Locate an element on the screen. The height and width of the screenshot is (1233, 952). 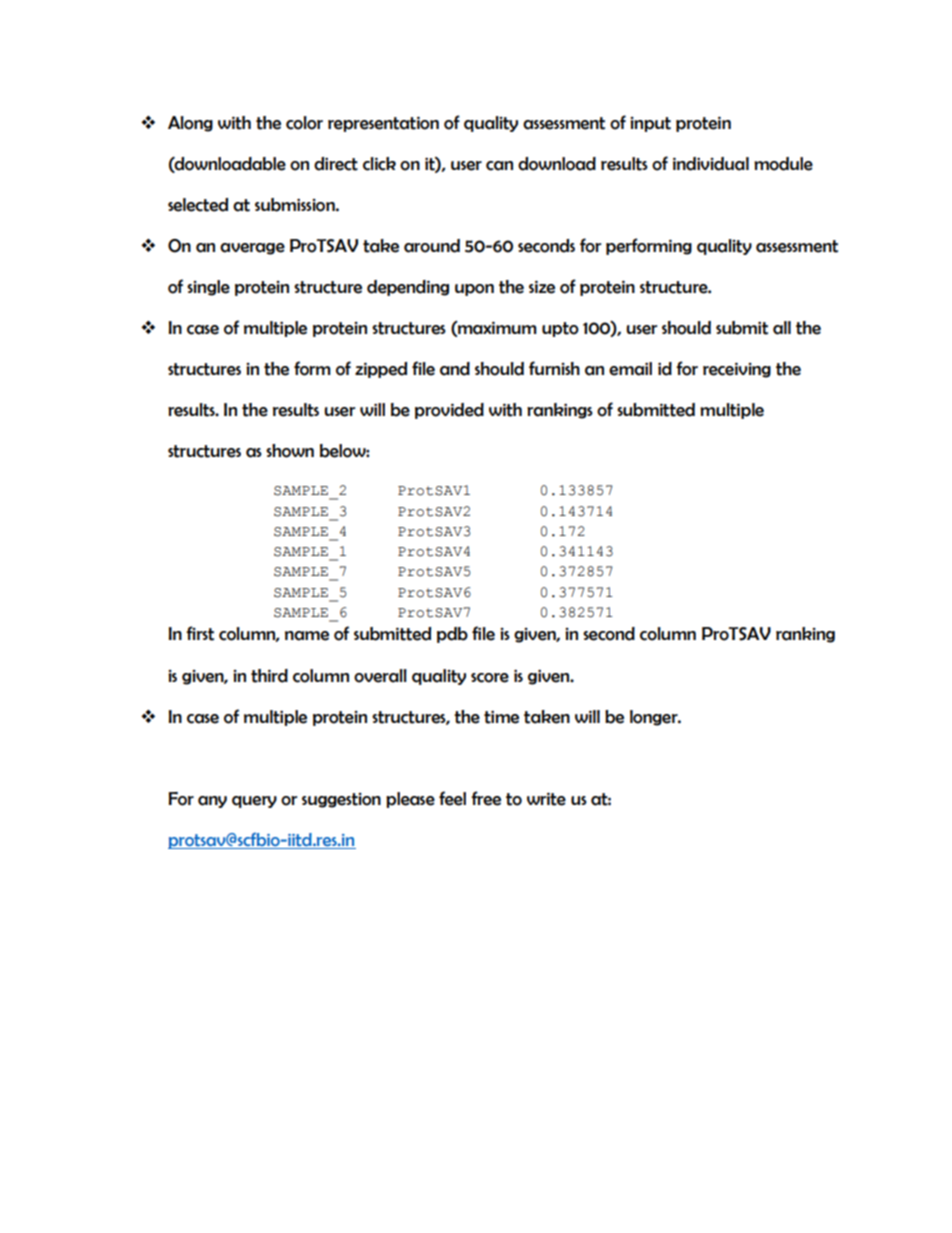
provided is located at coordinates (449, 411).
